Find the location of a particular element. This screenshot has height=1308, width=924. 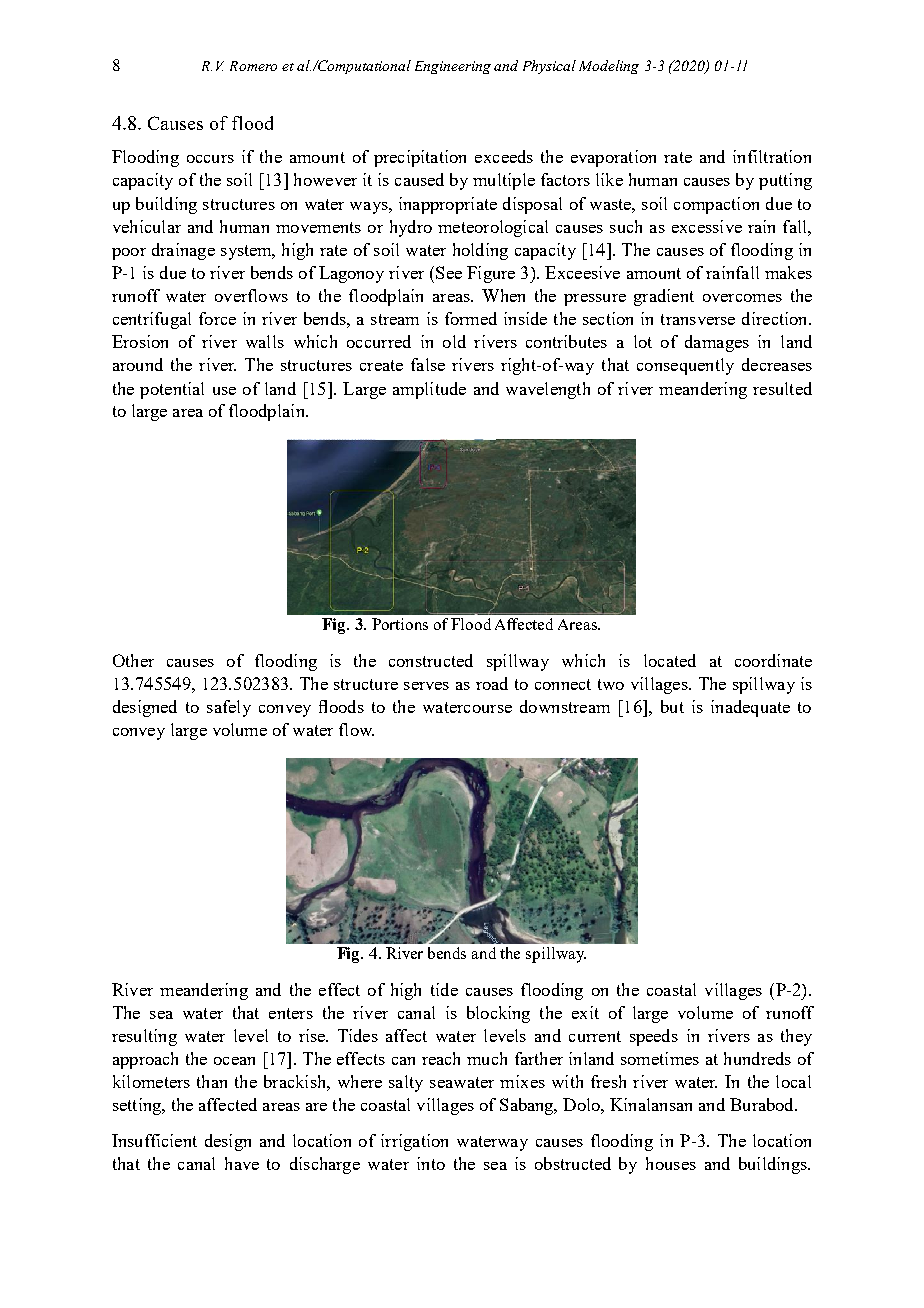

Romero is located at coordinates (253, 66).
